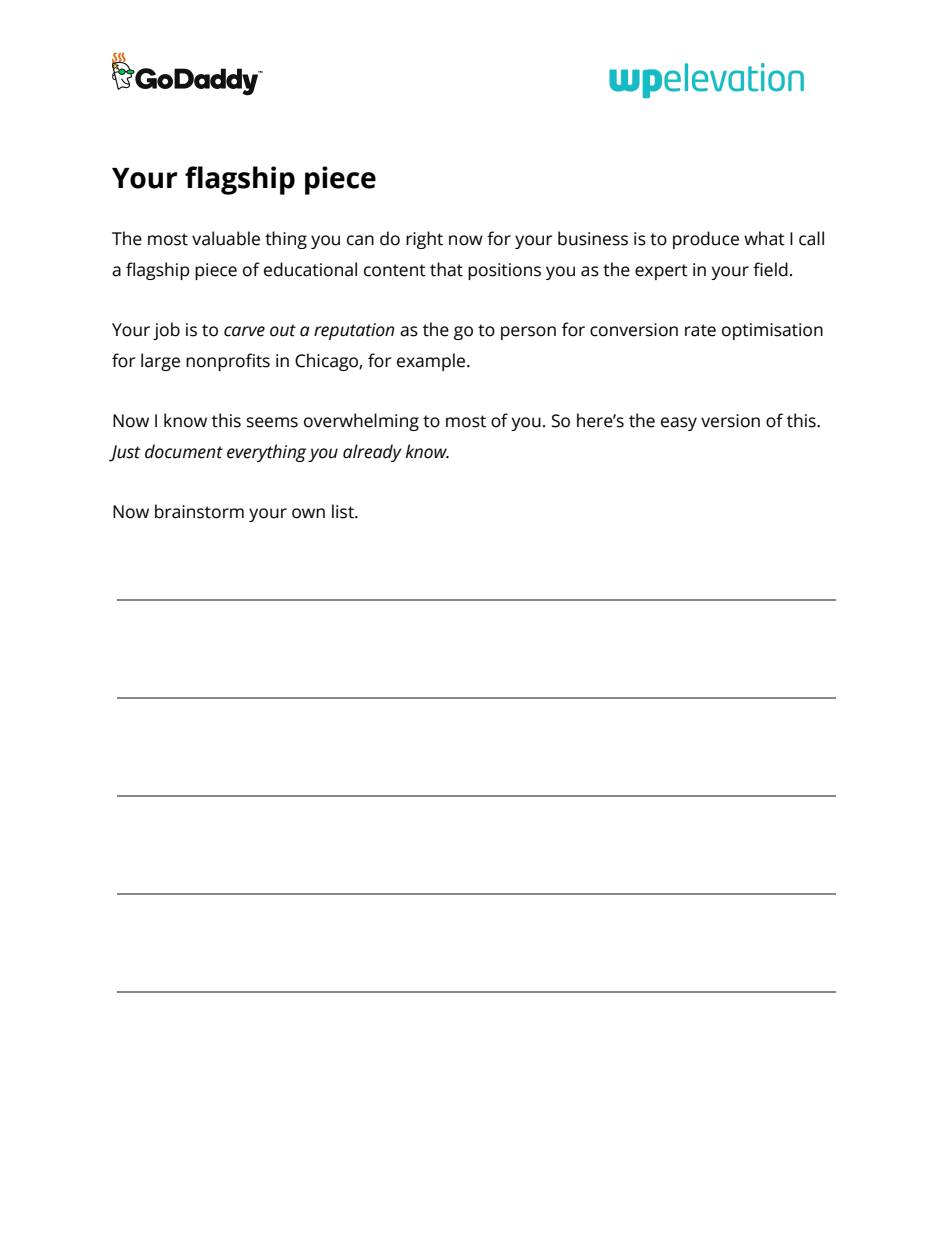 This screenshot has width=952, height=1233. What do you see at coordinates (706, 240) in the screenshot?
I see `produce` at bounding box center [706, 240].
